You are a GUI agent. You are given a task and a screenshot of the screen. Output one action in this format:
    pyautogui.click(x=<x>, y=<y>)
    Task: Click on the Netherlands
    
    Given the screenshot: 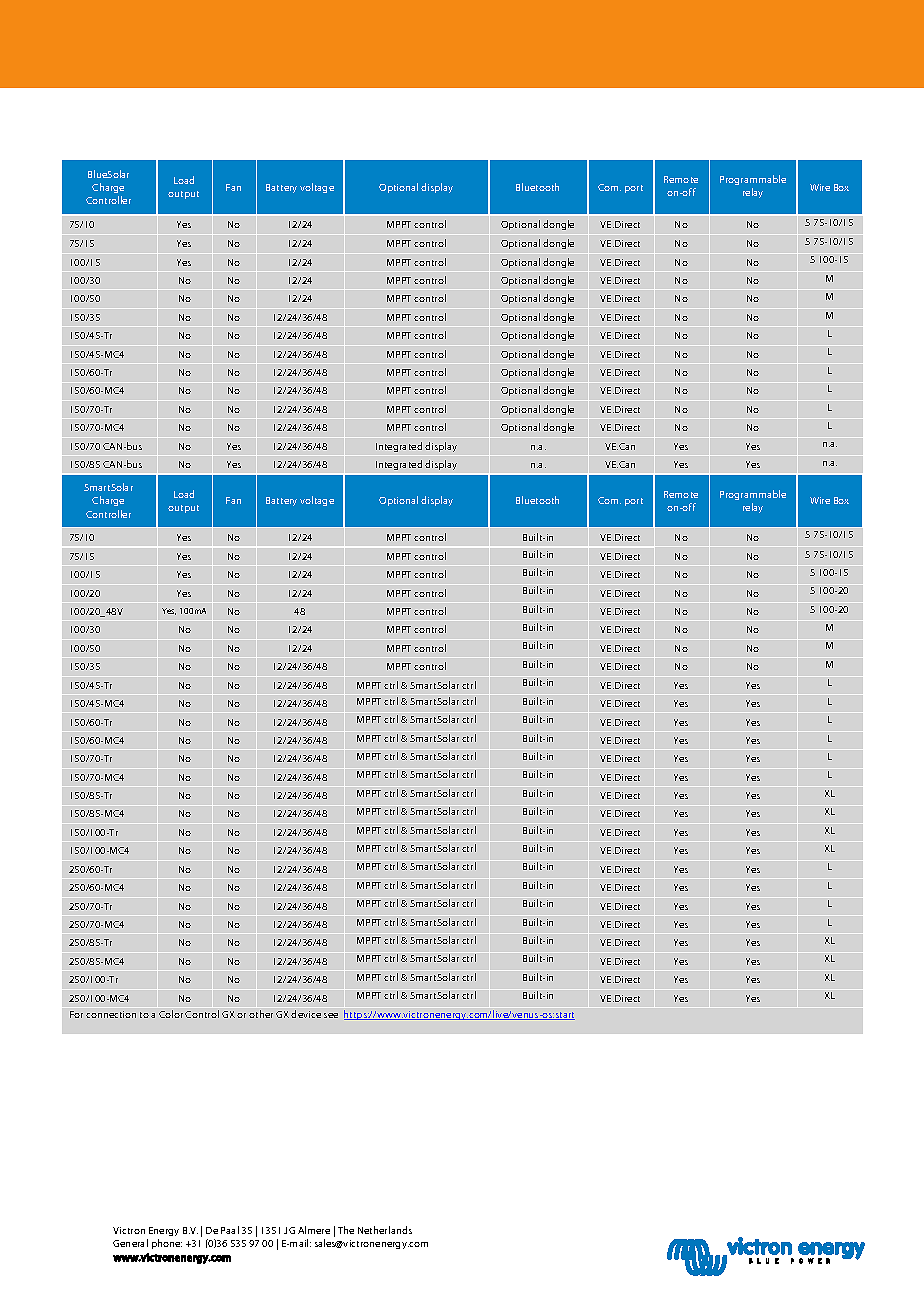 What is the action you would take?
    pyautogui.click(x=385, y=1230)
